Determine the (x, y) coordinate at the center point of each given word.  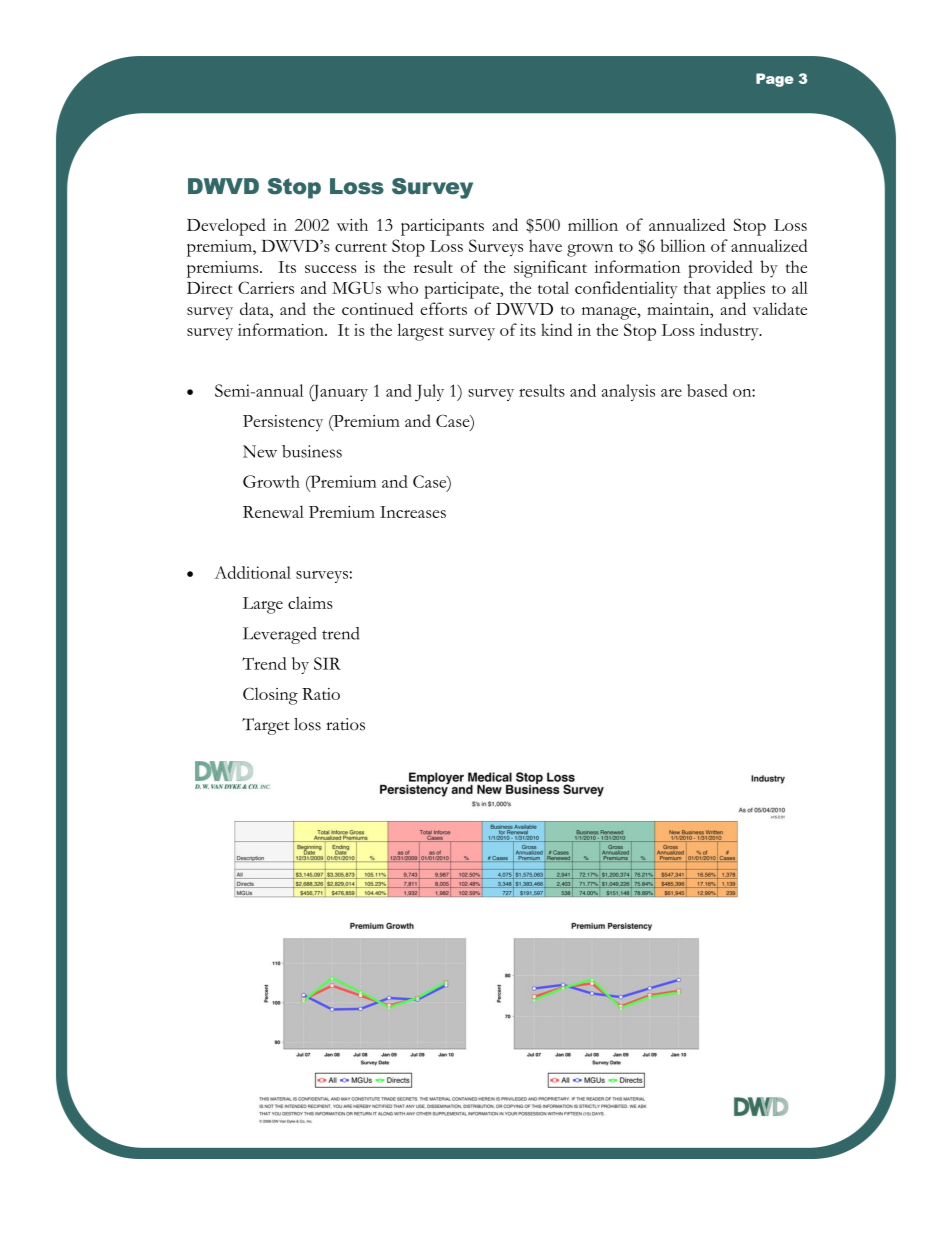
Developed (226, 227)
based (707, 390)
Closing (270, 696)
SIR (327, 663)
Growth (271, 481)
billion (682, 245)
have (545, 245)
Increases (413, 512)
